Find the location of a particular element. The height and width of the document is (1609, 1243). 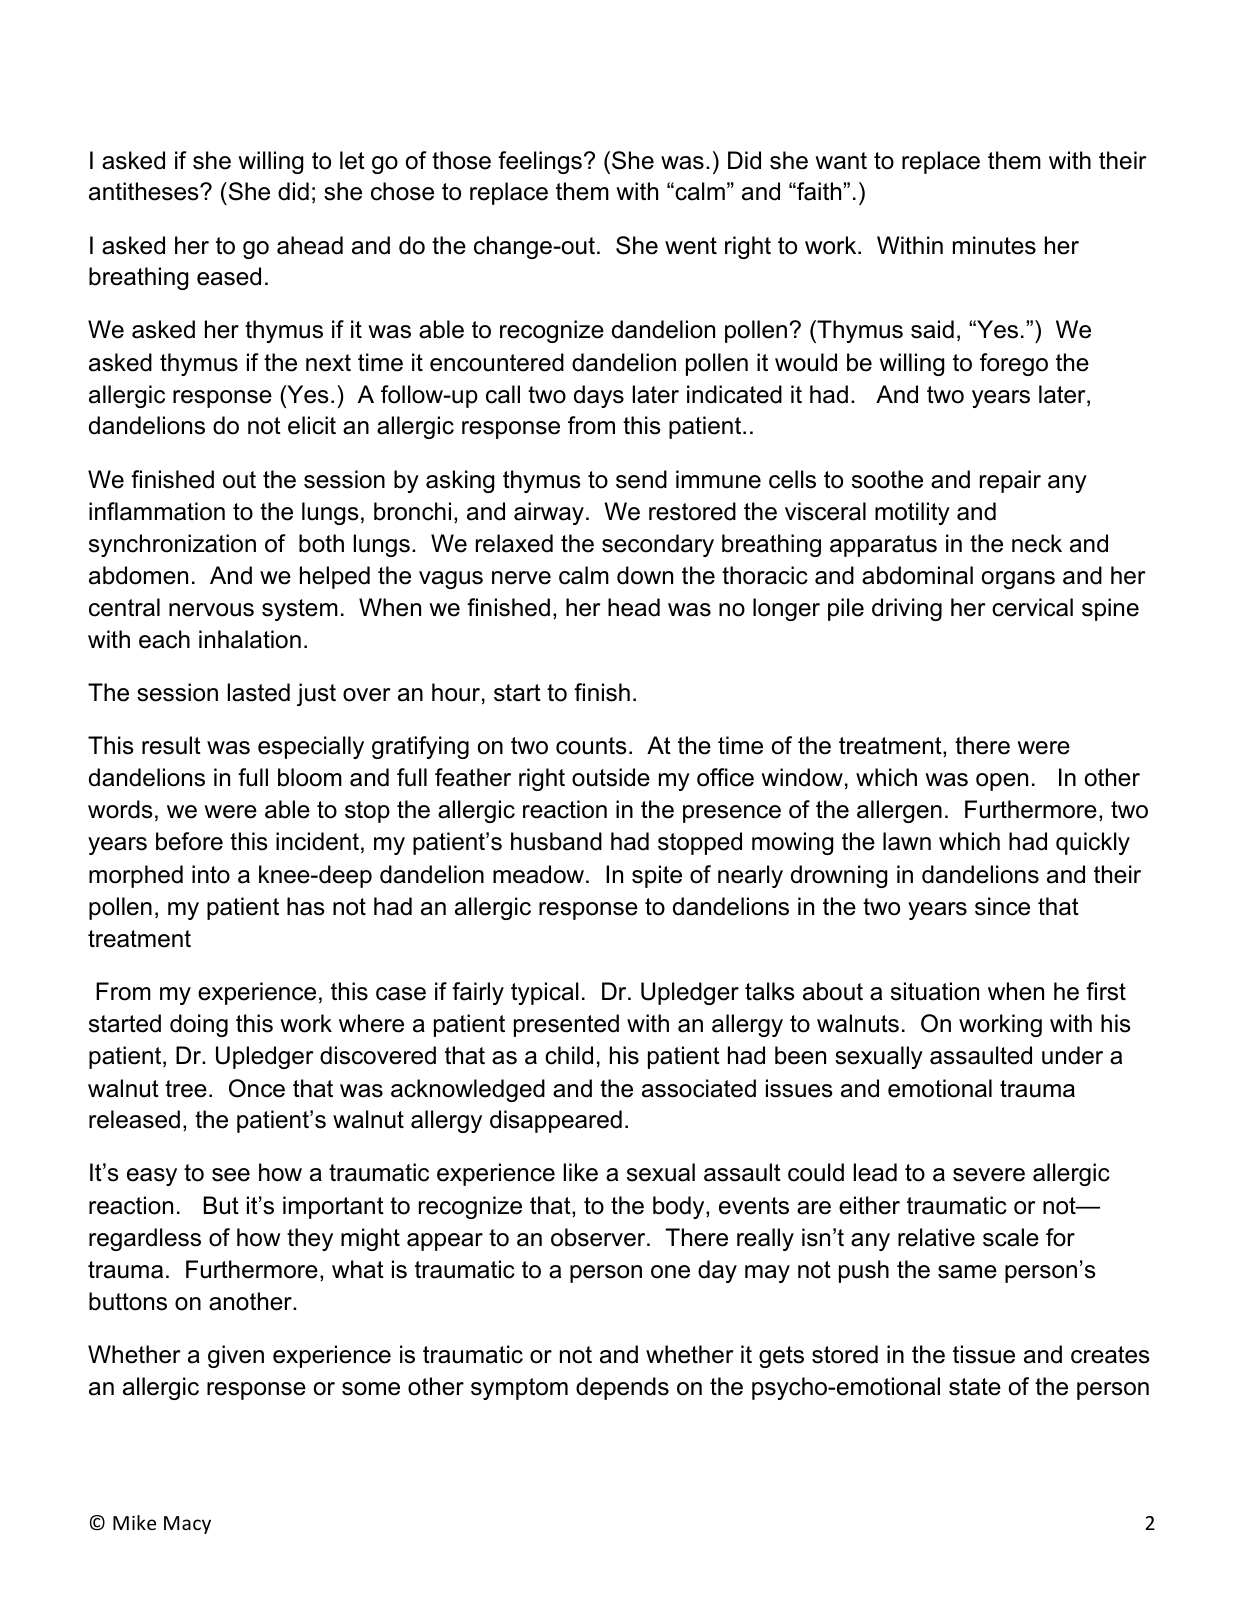

given is located at coordinates (236, 1356).
